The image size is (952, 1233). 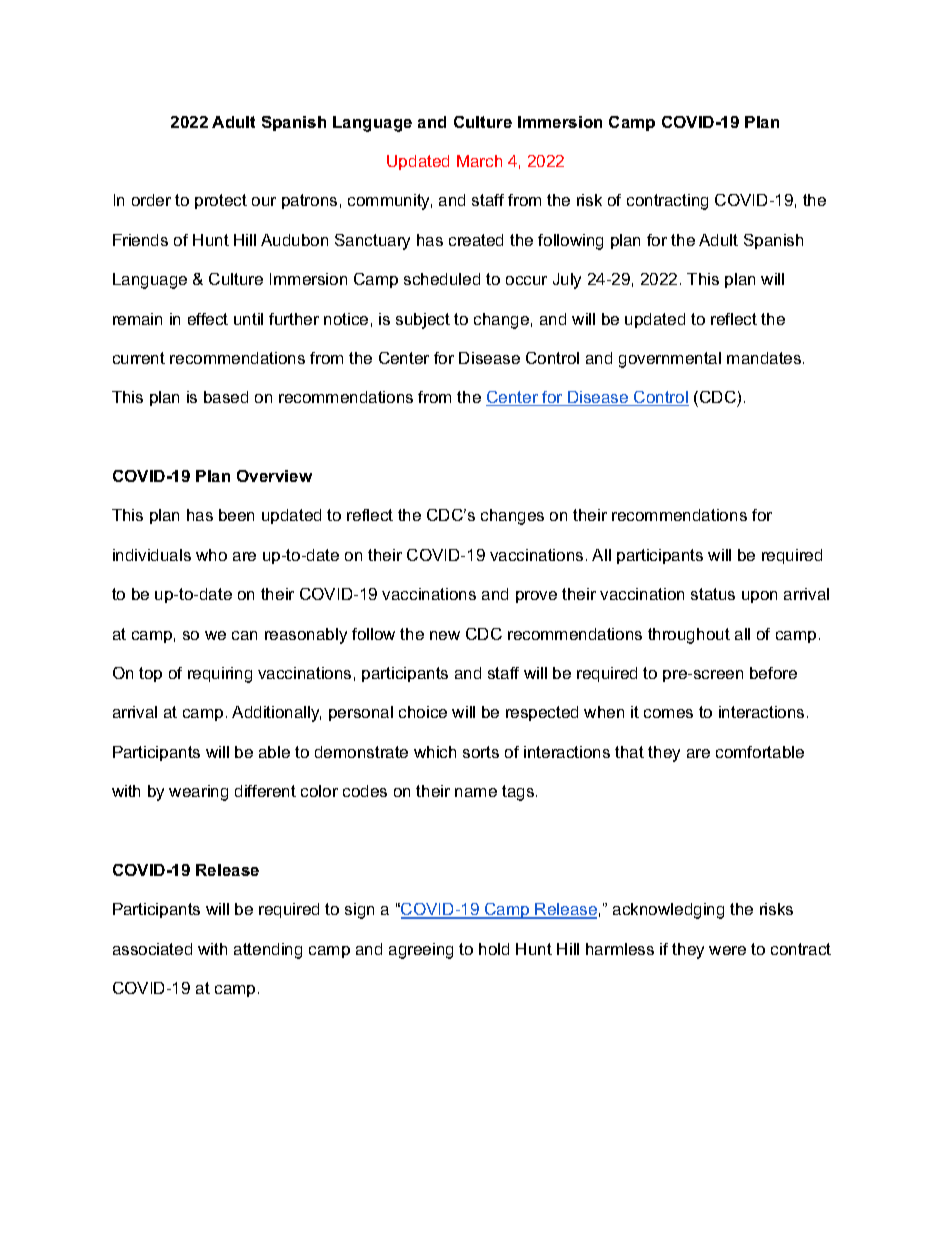 I want to click on governmental, so click(x=670, y=360).
